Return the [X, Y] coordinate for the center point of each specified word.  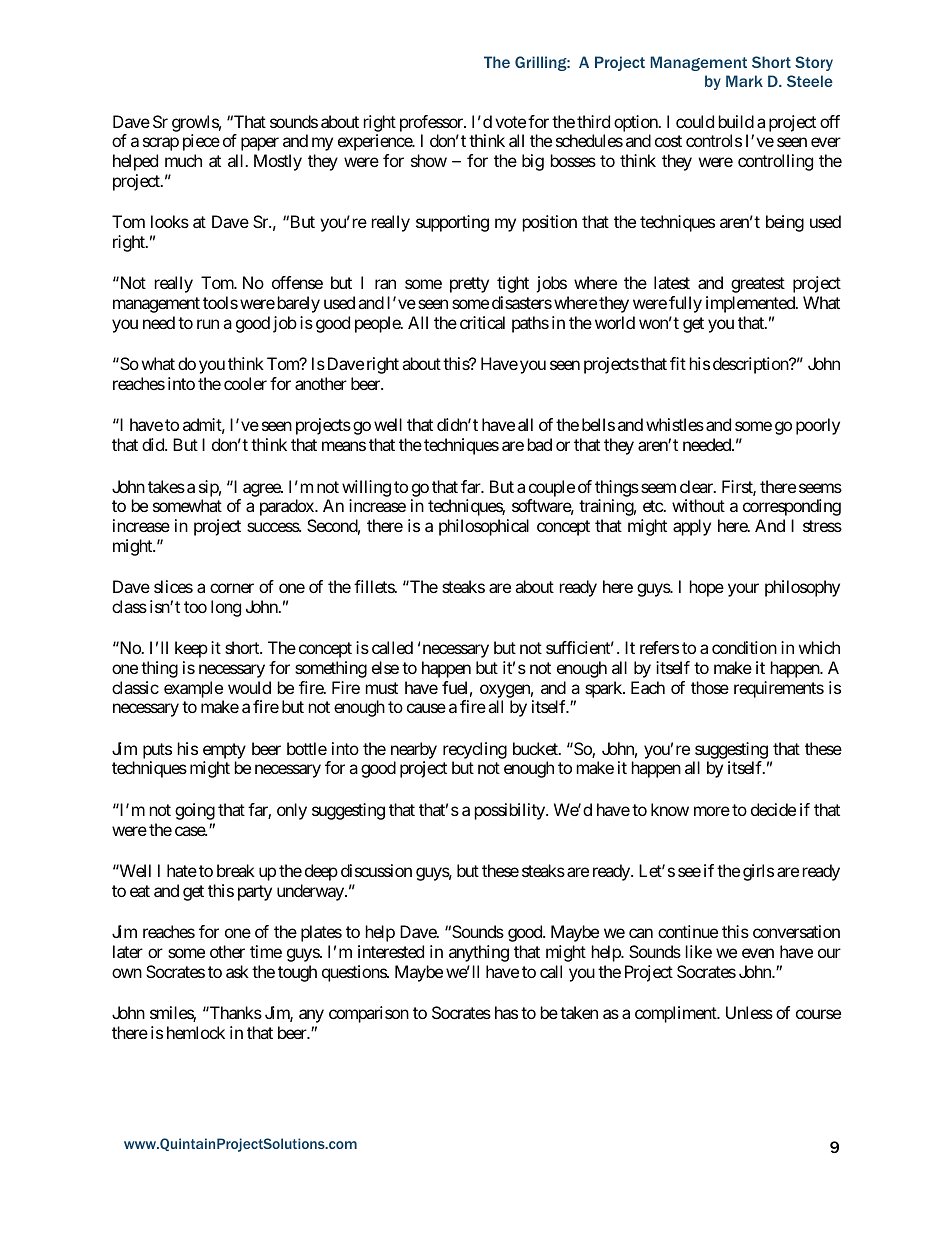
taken [579, 1012]
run [208, 324]
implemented [751, 304]
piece [201, 142]
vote [510, 122]
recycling [475, 750]
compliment [677, 1014]
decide [773, 809]
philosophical [484, 527]
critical [482, 322]
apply [692, 527]
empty [224, 751]
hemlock [196, 1032]
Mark [744, 81]
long [226, 608]
